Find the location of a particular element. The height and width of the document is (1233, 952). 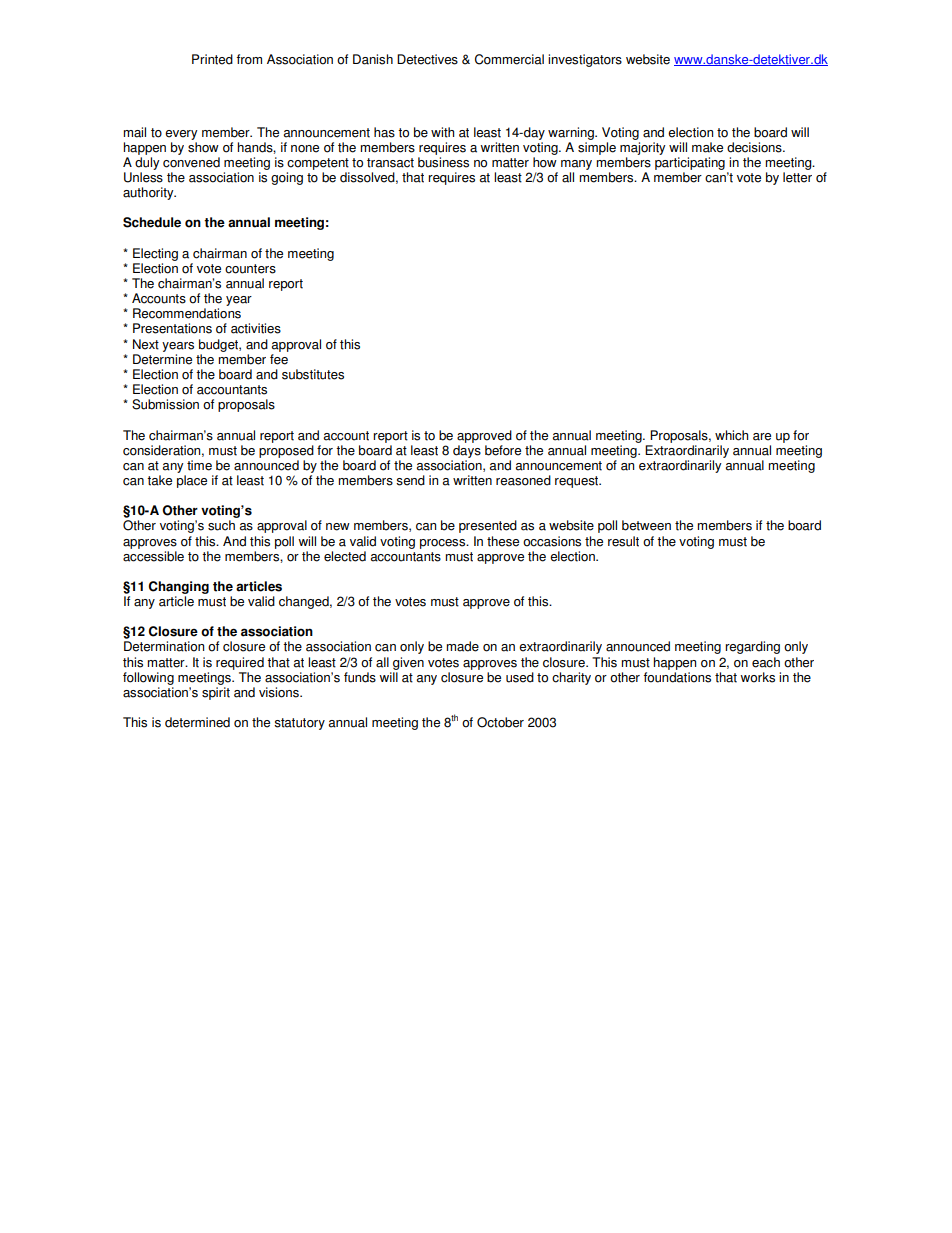

spirit is located at coordinates (216, 693).
